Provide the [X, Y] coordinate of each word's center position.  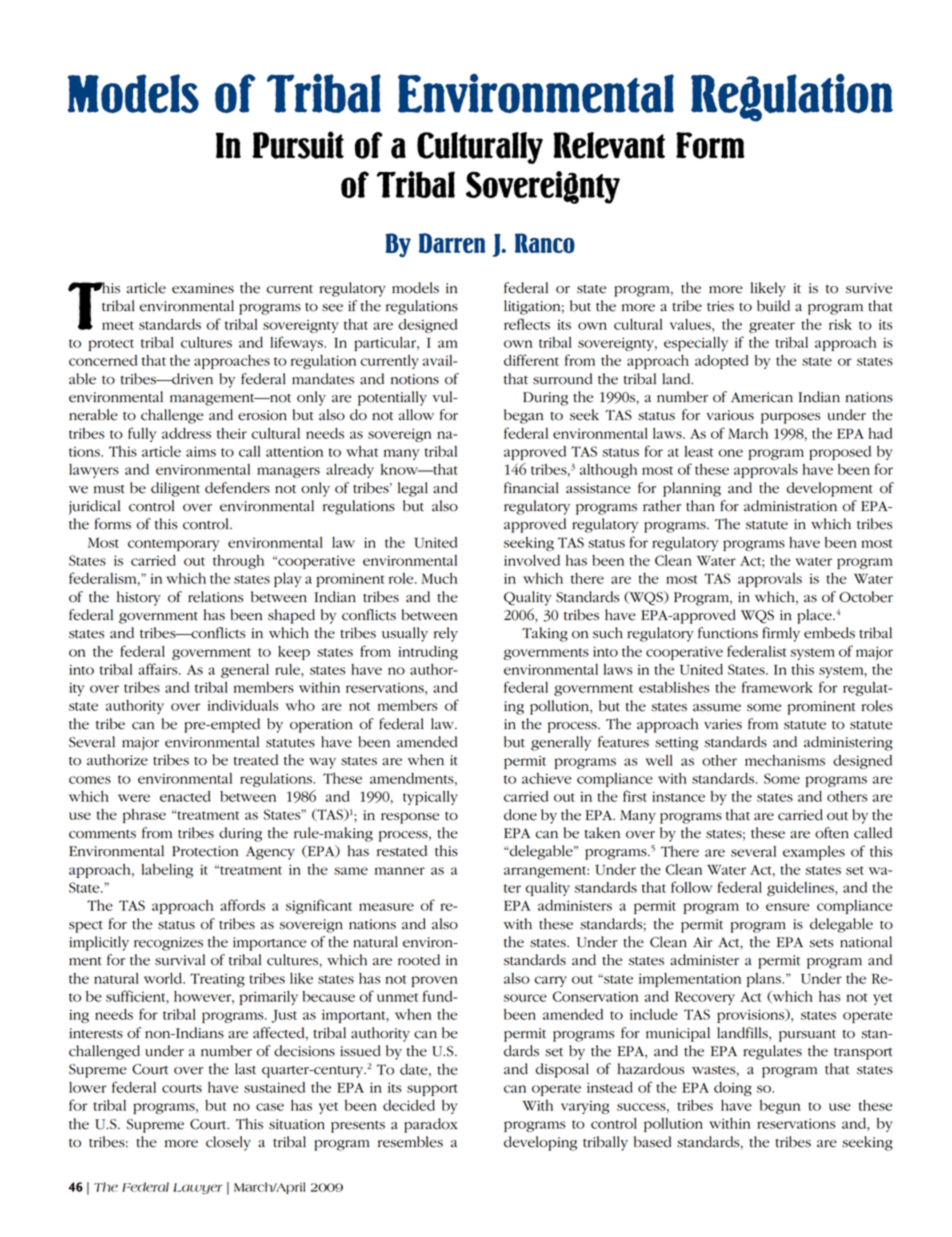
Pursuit [298, 145]
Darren [452, 243]
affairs [159, 669]
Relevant [609, 145]
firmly [781, 634]
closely [228, 1143]
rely [446, 634]
